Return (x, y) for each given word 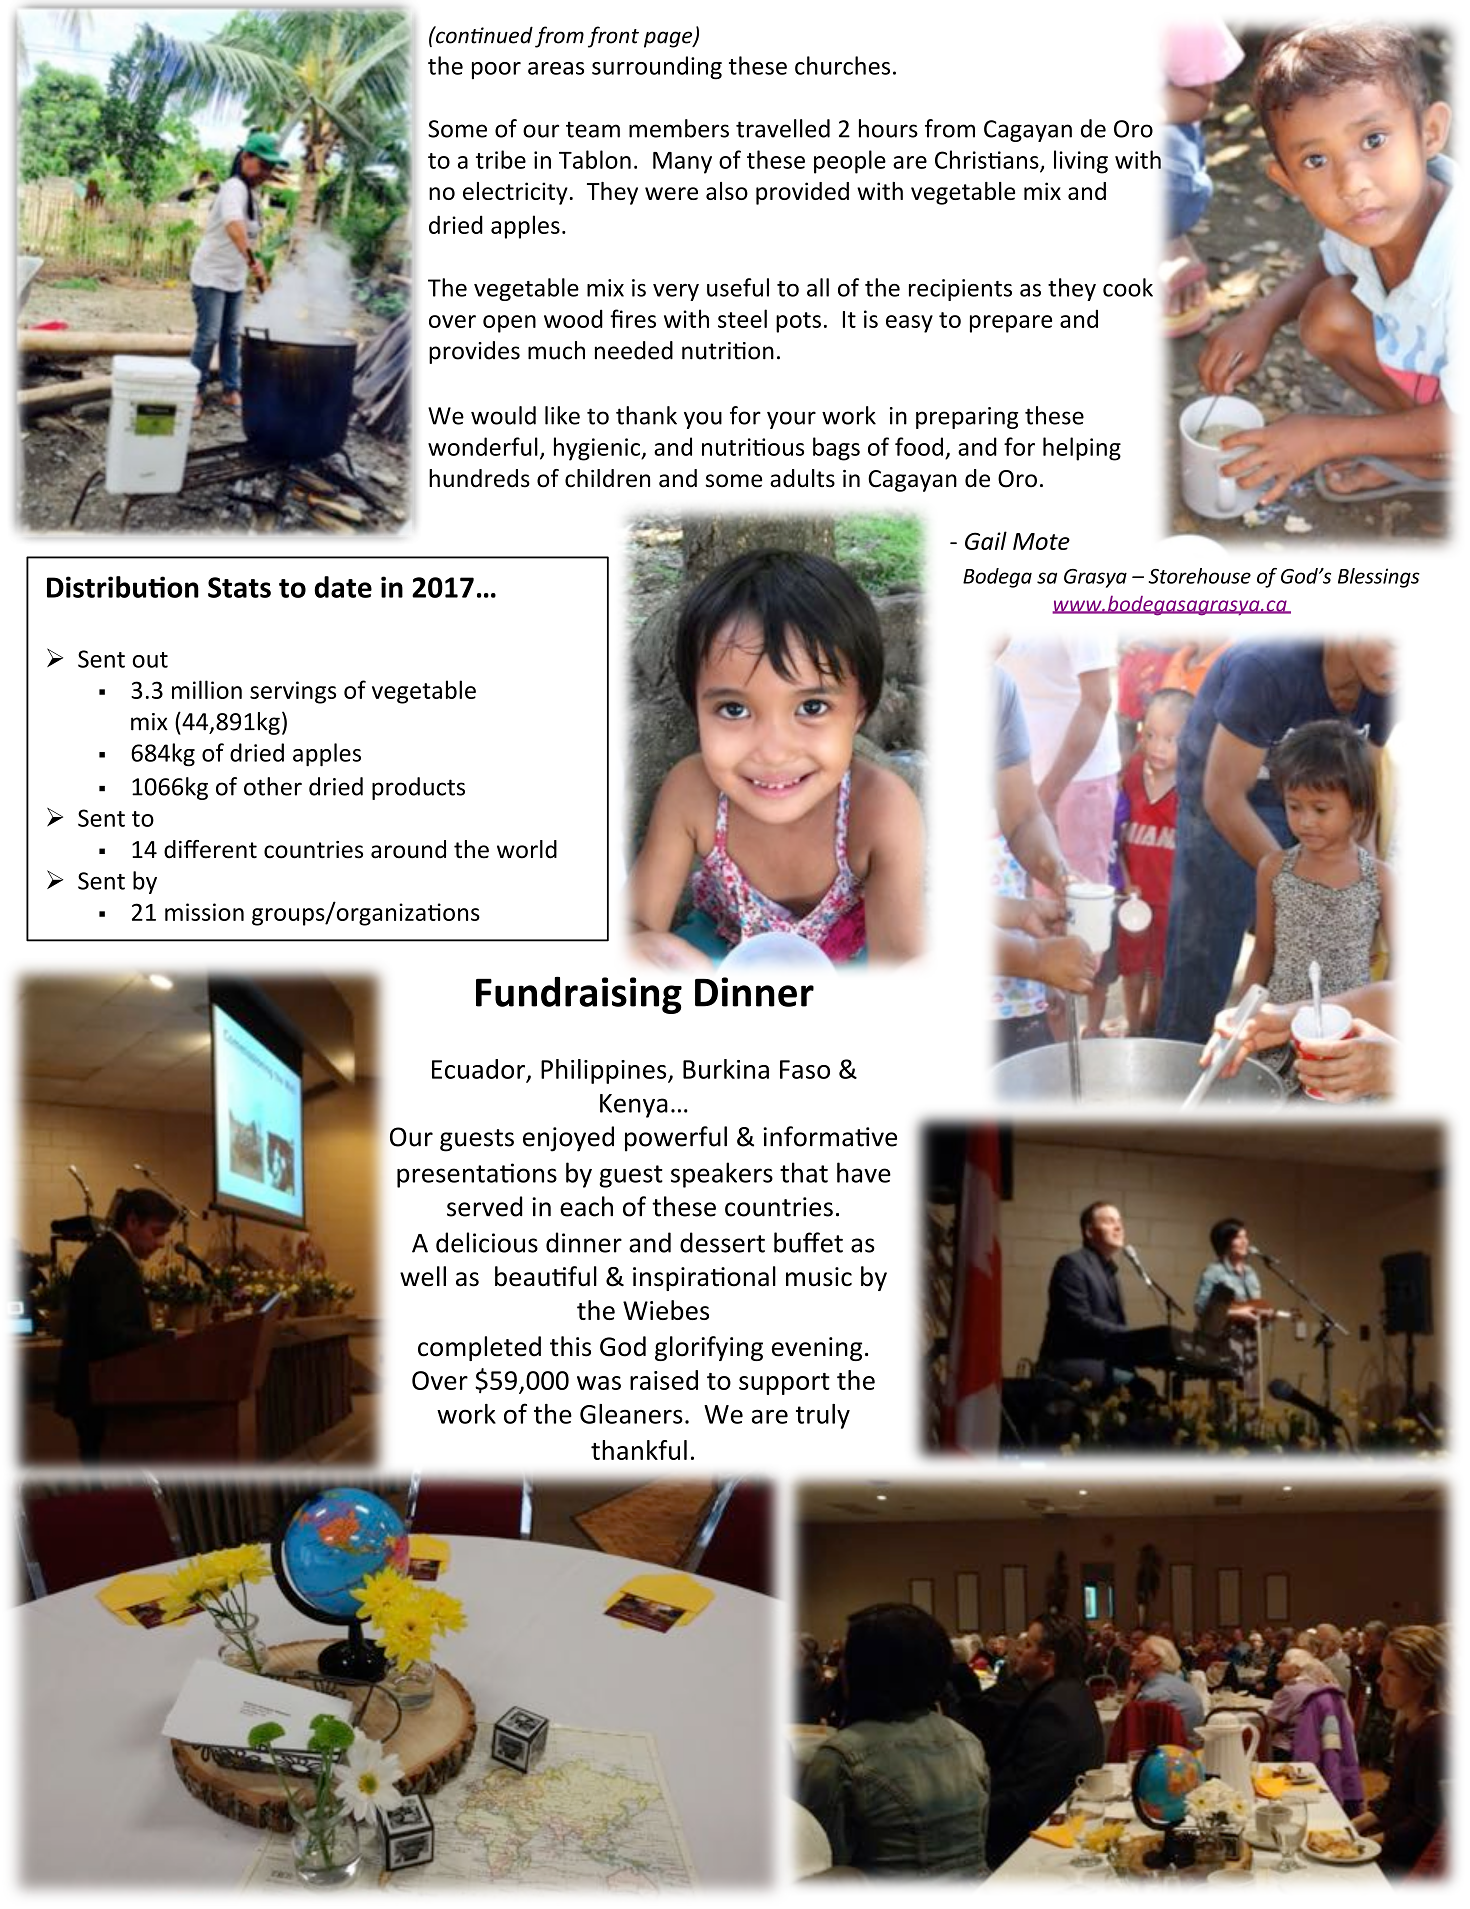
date (343, 587)
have (864, 1172)
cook (1128, 287)
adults (802, 478)
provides (474, 352)
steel (742, 318)
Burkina (726, 1069)
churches (842, 65)
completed (479, 1348)
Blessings (1379, 578)
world (527, 849)
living (1081, 162)
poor (496, 70)
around (408, 849)
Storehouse (1199, 576)
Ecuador (478, 1069)
